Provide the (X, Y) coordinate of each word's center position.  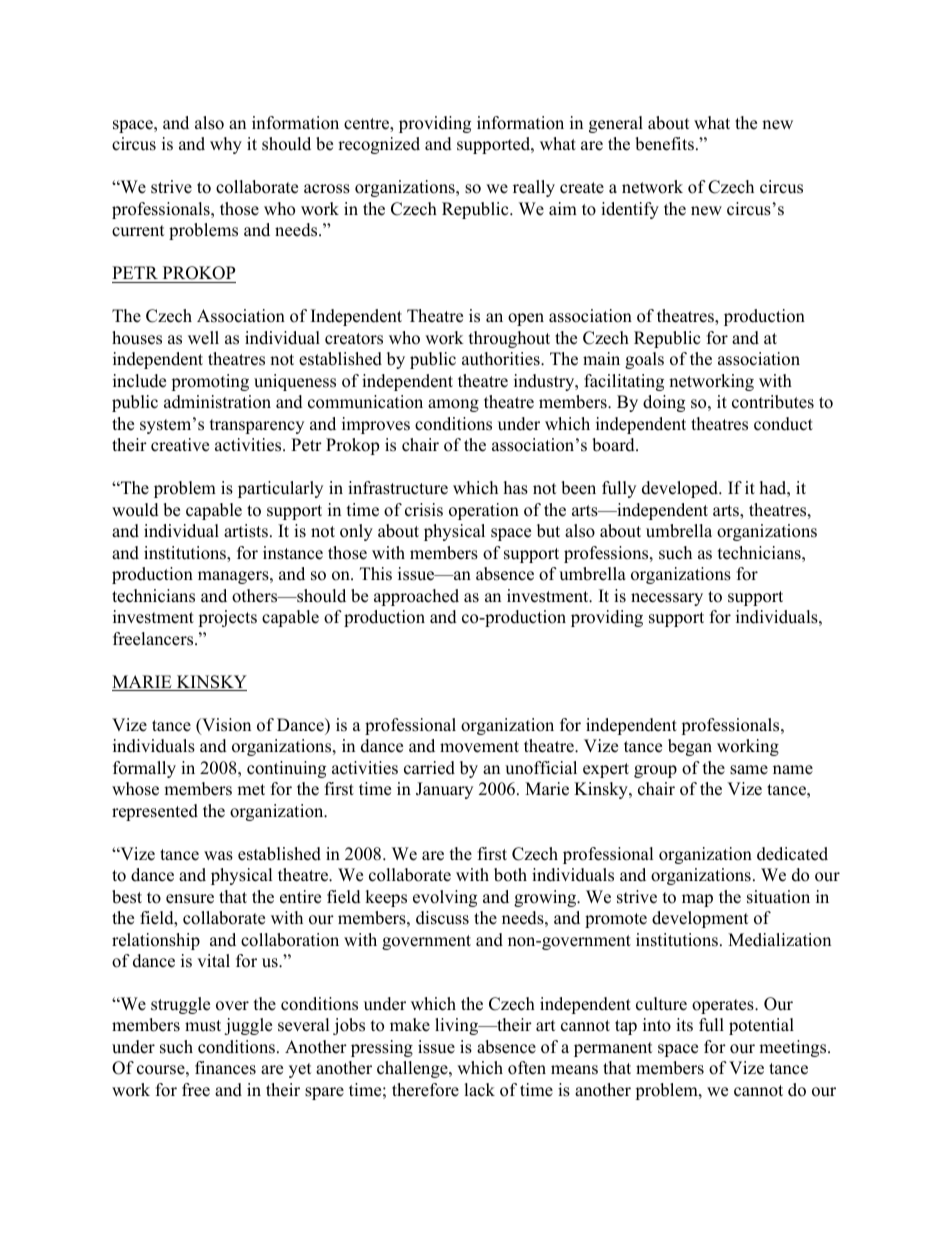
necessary (667, 599)
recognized (379, 145)
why (226, 145)
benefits (664, 144)
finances (225, 1068)
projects (227, 618)
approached (416, 597)
